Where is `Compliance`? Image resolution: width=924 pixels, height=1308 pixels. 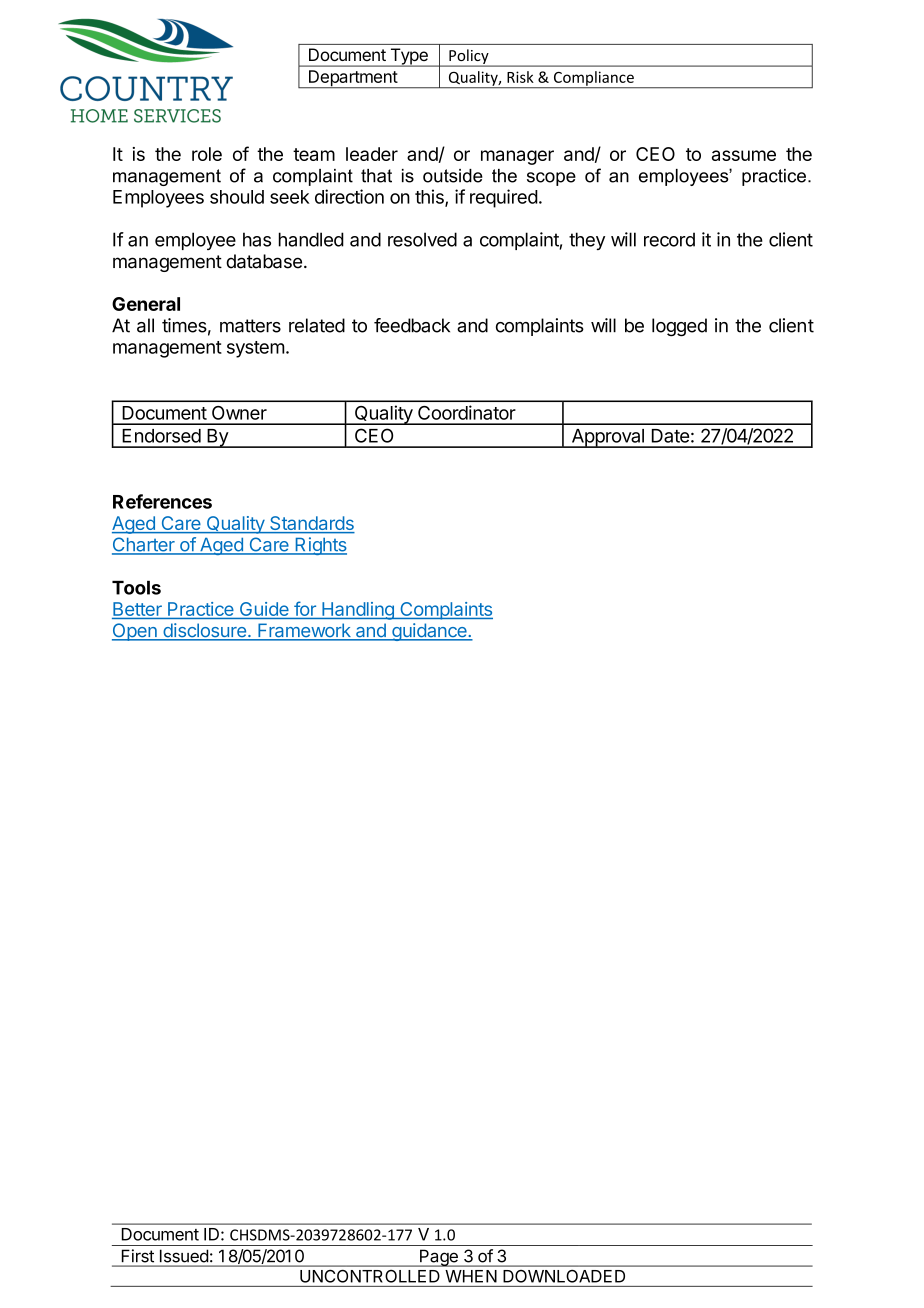
Compliance is located at coordinates (593, 79).
